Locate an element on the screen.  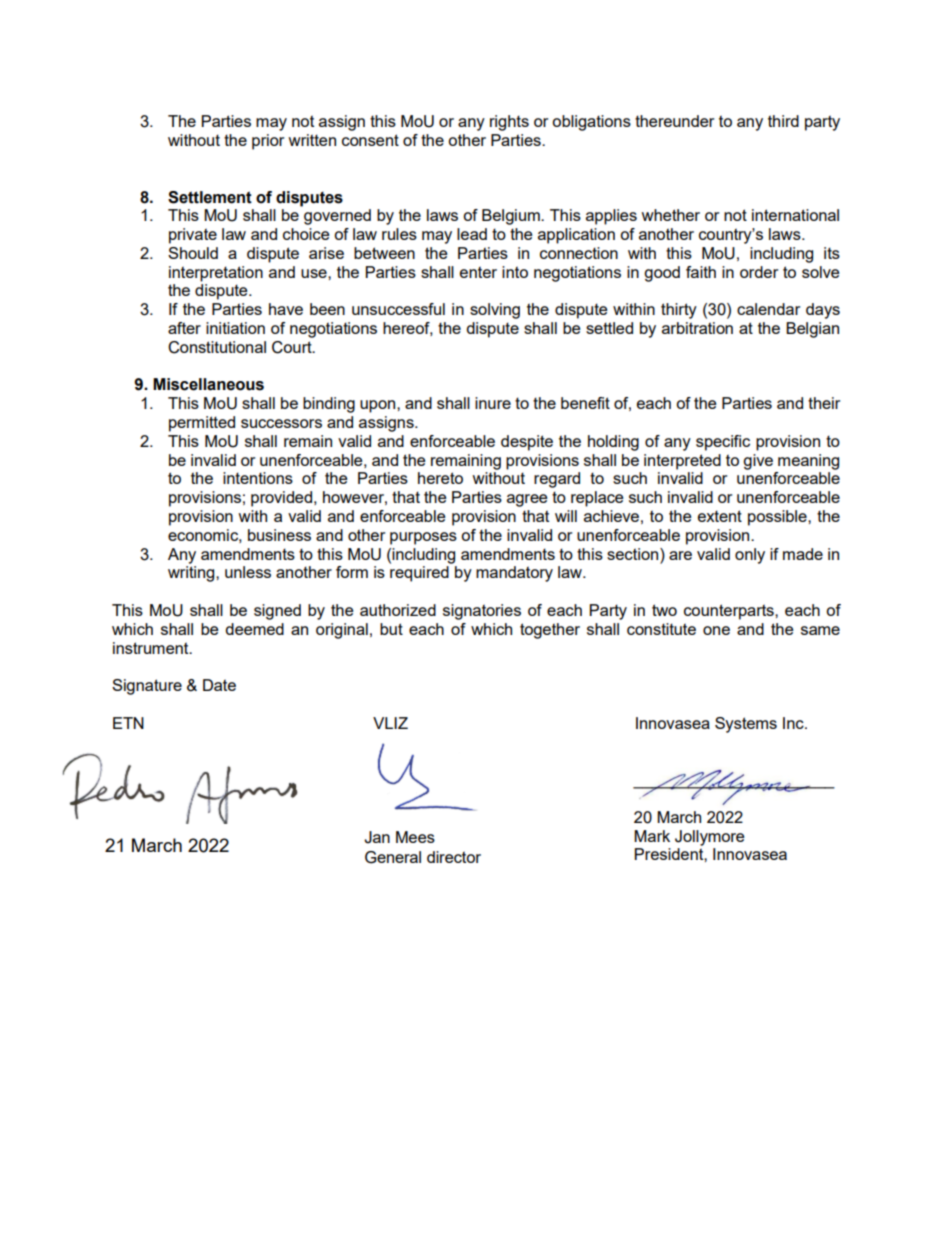
initiation is located at coordinates (235, 328).
